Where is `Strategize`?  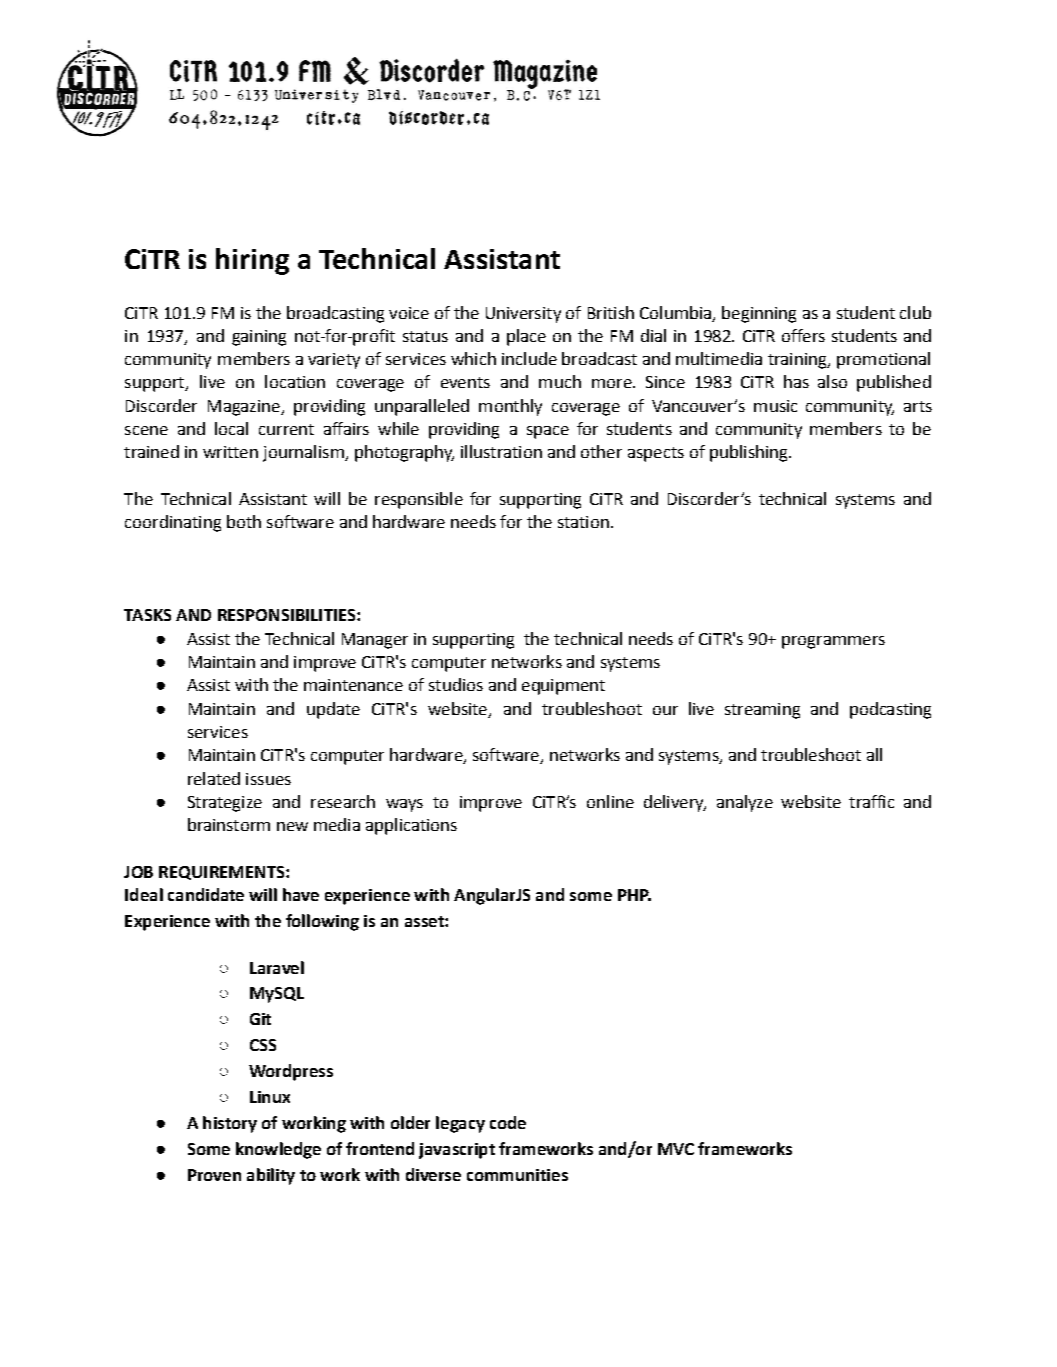
Strategize is located at coordinates (225, 804).
